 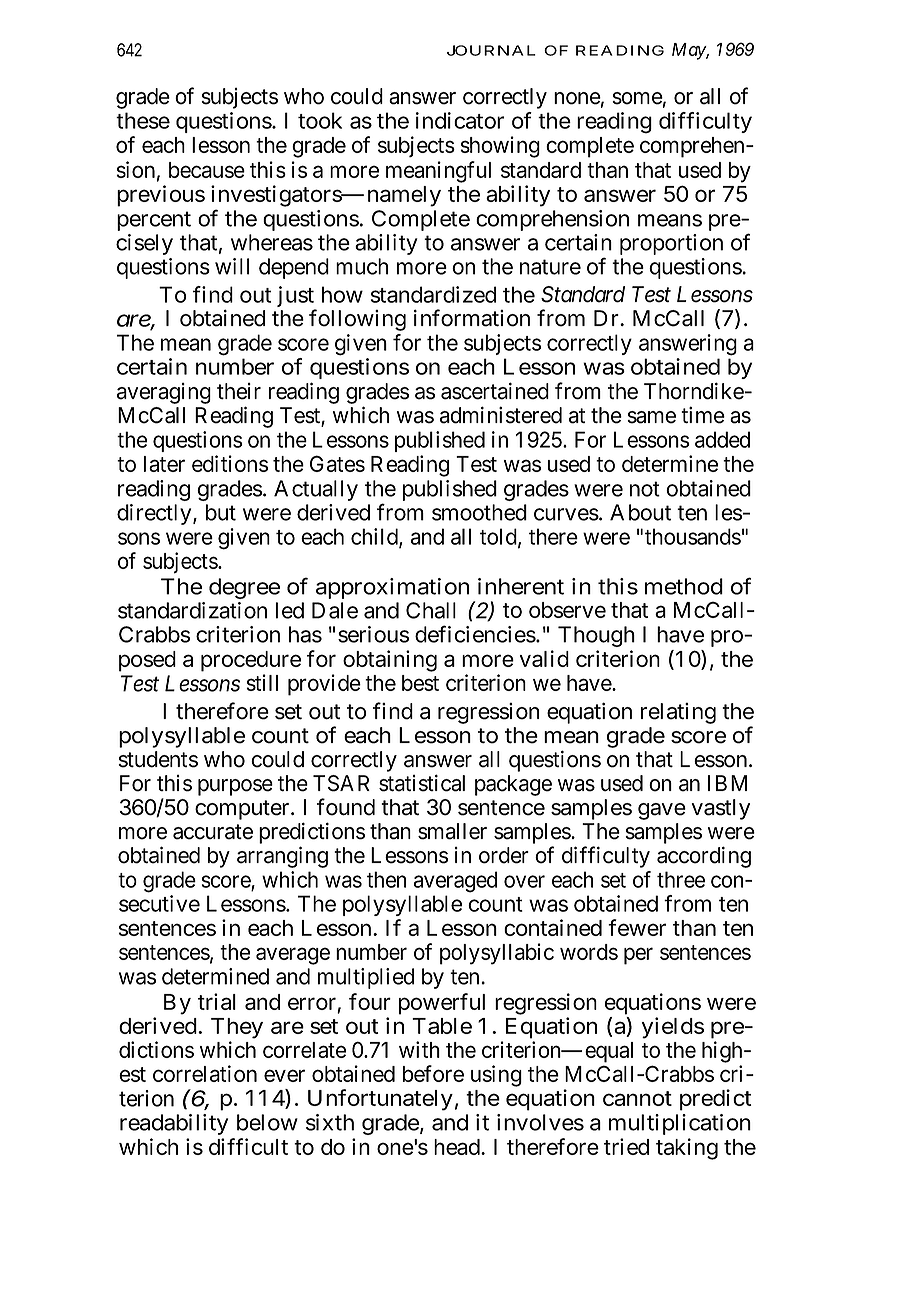 I want to click on JOURNAL, so click(x=491, y=50).
